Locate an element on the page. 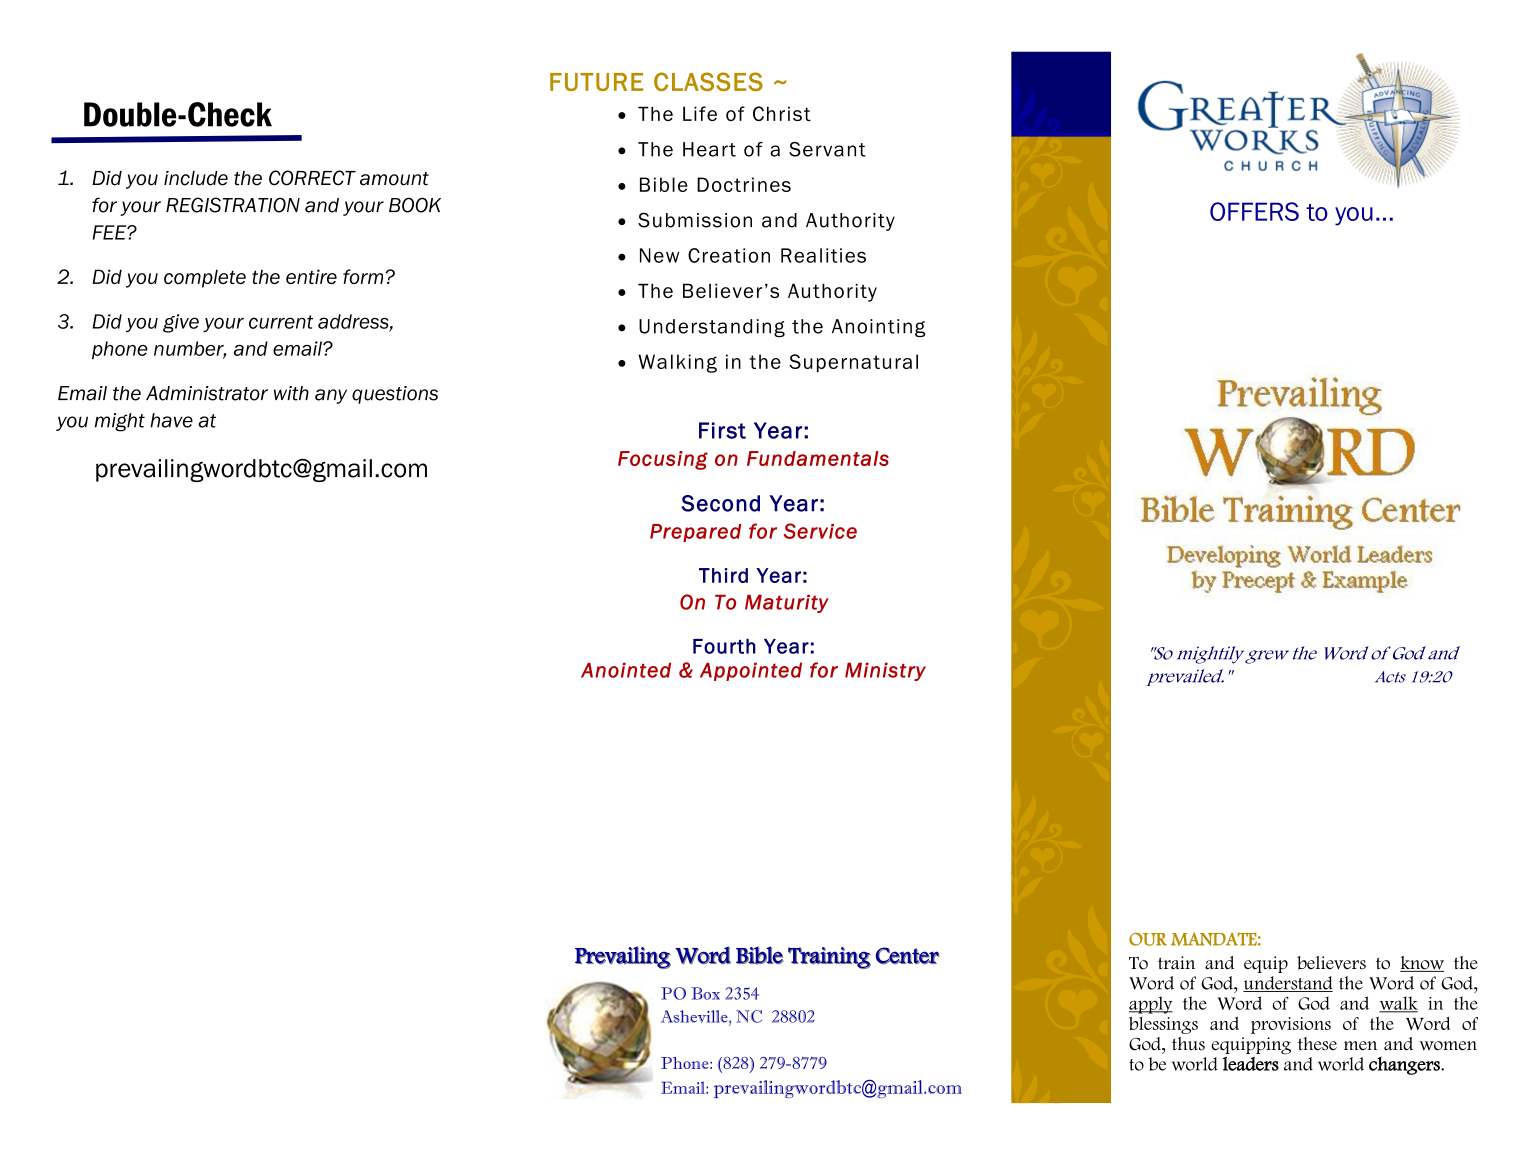  any is located at coordinates (331, 396).
